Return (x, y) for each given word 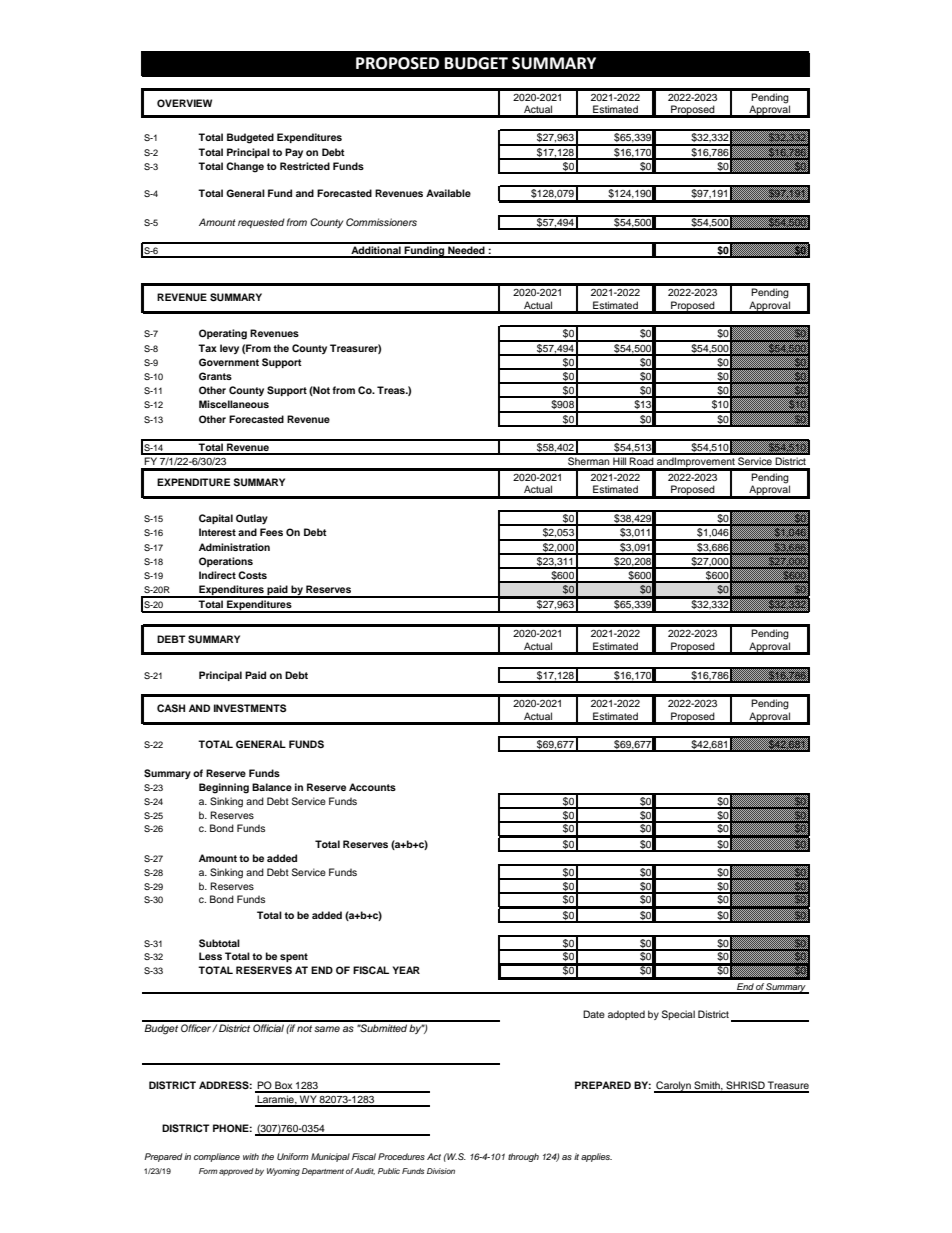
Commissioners (381, 222)
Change (245, 167)
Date (594, 1014)
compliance (217, 1157)
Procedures (401, 1156)
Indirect (217, 575)
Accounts (372, 787)
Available (448, 193)
